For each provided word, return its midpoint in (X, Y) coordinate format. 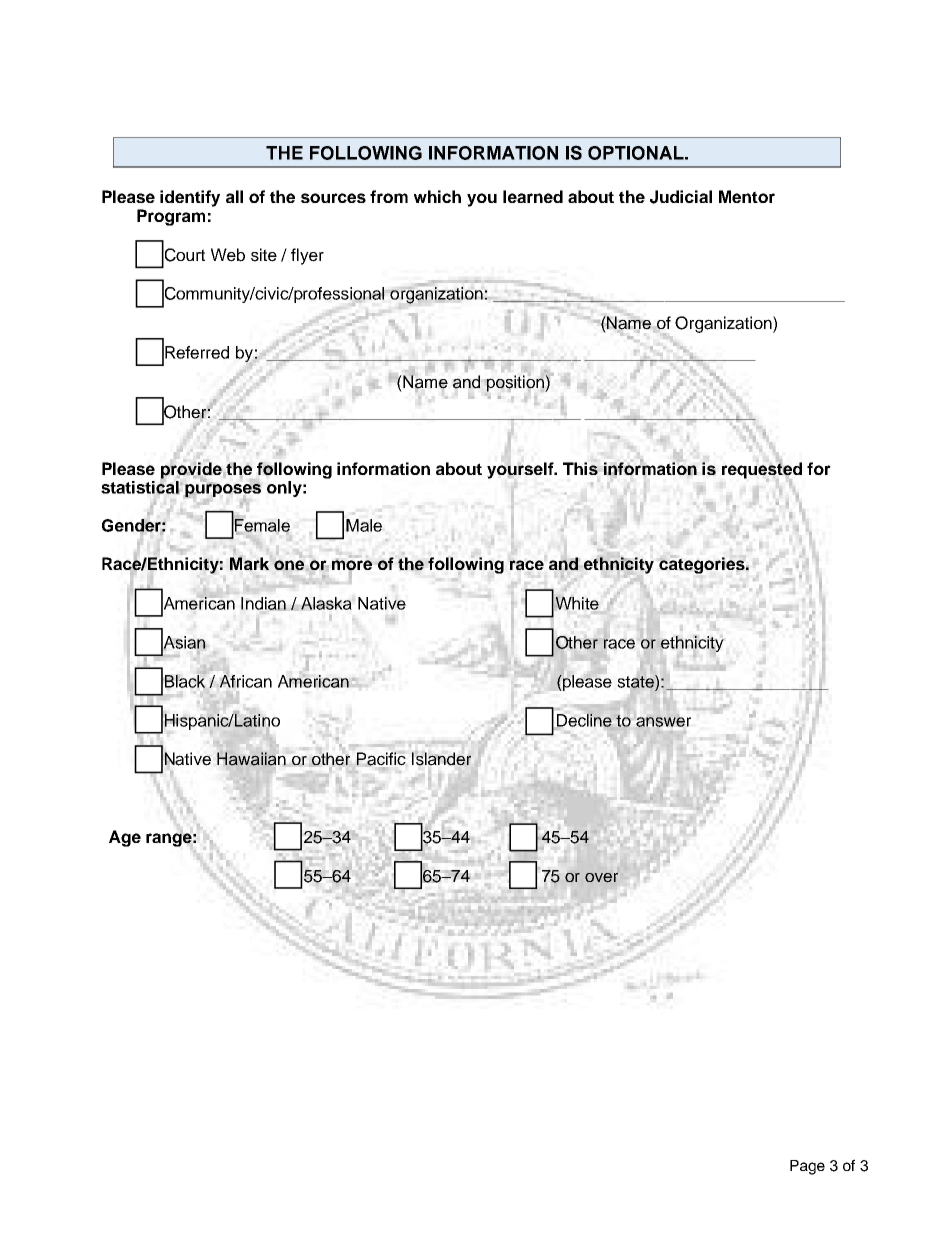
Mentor (747, 196)
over (601, 877)
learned (533, 196)
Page (807, 1167)
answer (663, 722)
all (234, 196)
